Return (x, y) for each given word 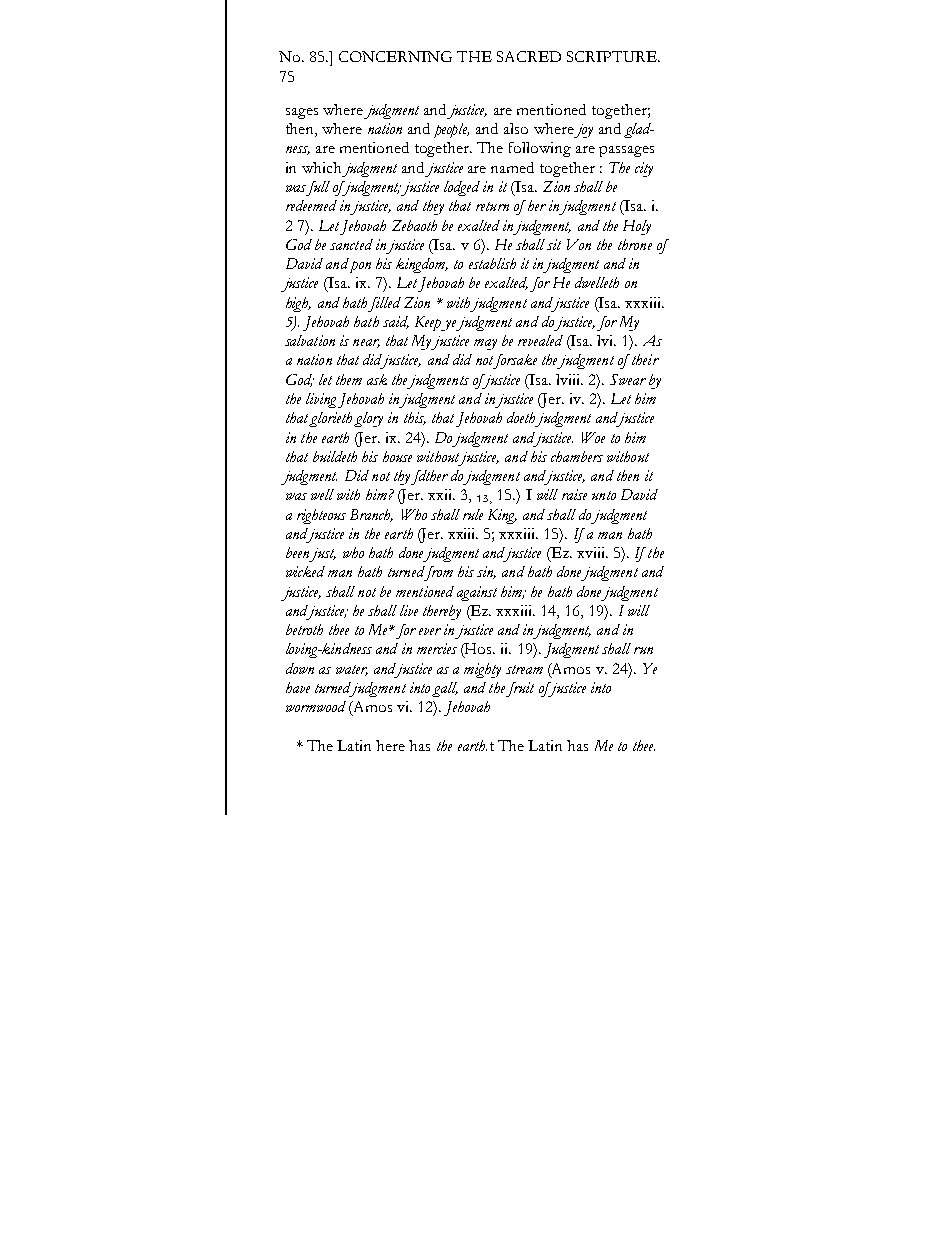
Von (579, 244)
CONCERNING (395, 56)
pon (359, 265)
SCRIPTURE (613, 56)
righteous (321, 516)
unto (604, 495)
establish (492, 263)
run (643, 650)
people (451, 130)
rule (473, 514)
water (352, 670)
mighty (482, 670)
